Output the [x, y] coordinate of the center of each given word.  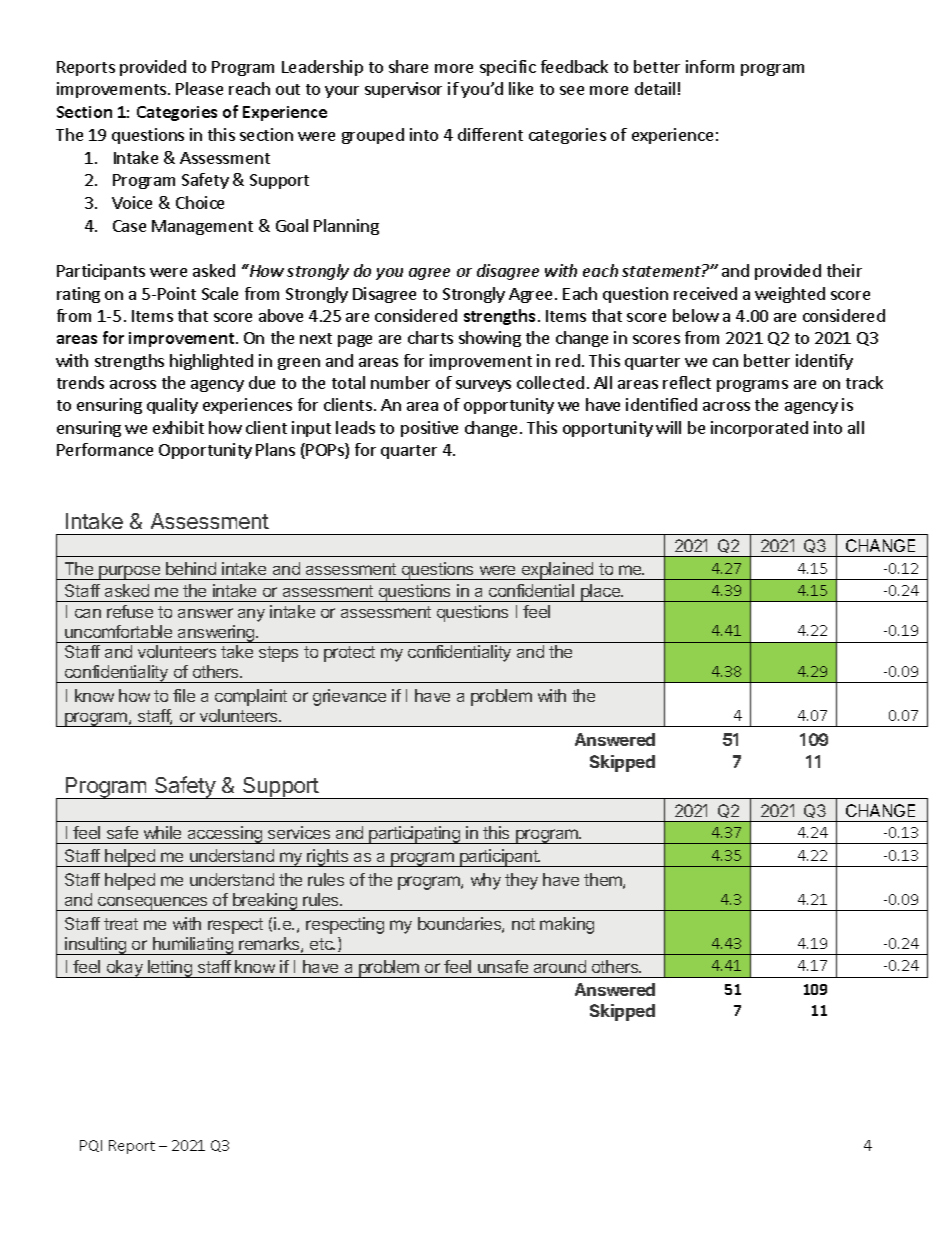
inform [710, 66]
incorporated [759, 429]
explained [557, 571]
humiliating [193, 946]
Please [199, 88]
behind [191, 568]
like [521, 88]
